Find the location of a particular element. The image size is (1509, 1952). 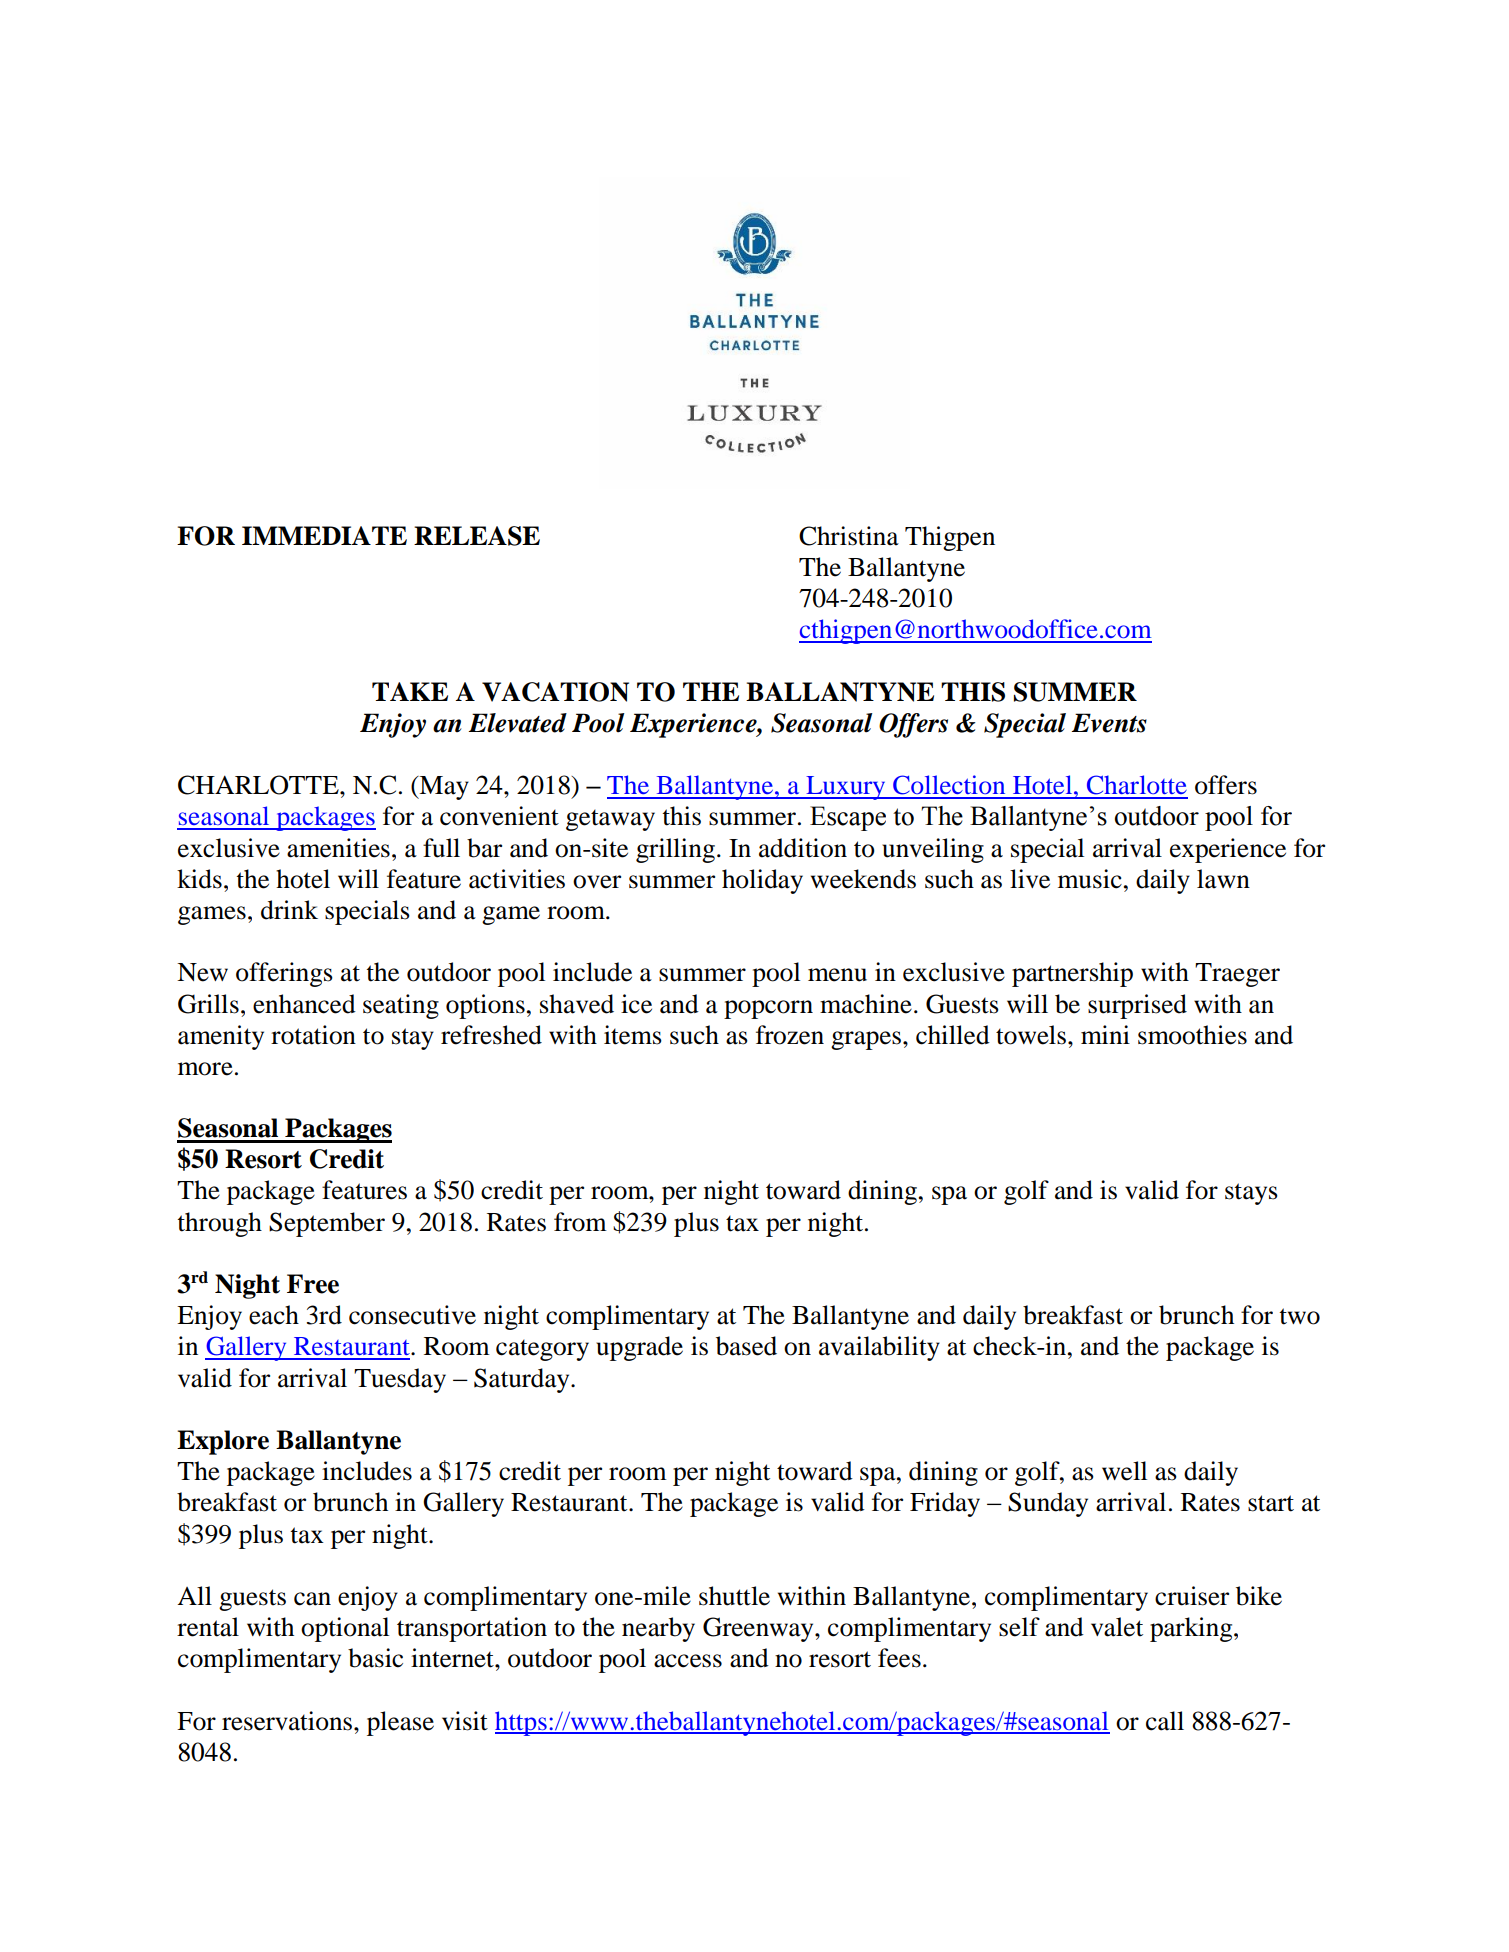

based is located at coordinates (746, 1346).
